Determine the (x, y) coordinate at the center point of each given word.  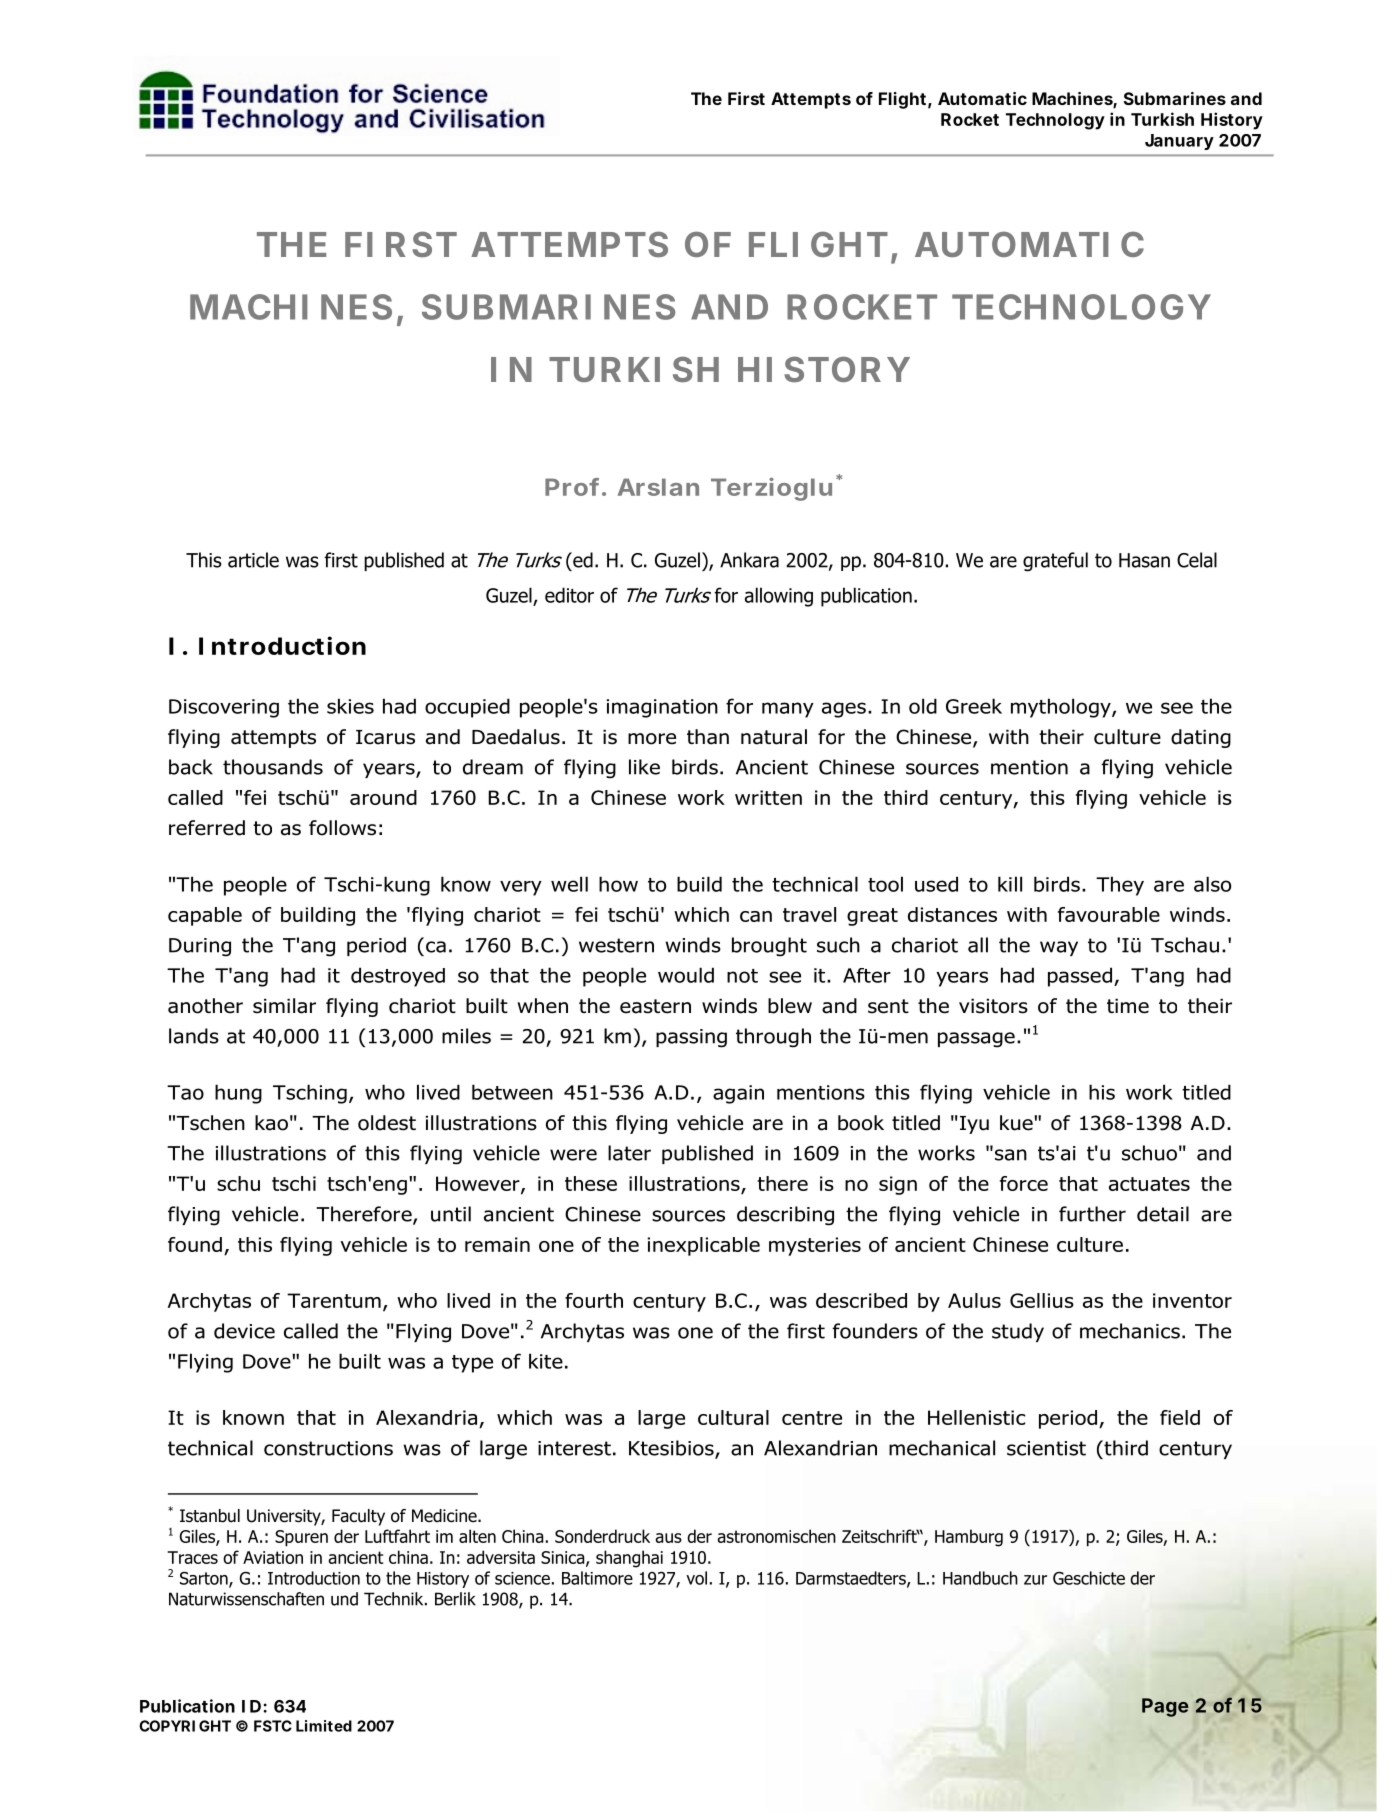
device (244, 1331)
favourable (1109, 914)
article (253, 560)
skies (350, 706)
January (1179, 142)
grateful (1055, 562)
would (686, 975)
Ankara (749, 560)
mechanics (1130, 1331)
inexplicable (704, 1246)
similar (284, 1006)
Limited (324, 1726)
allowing (779, 597)
